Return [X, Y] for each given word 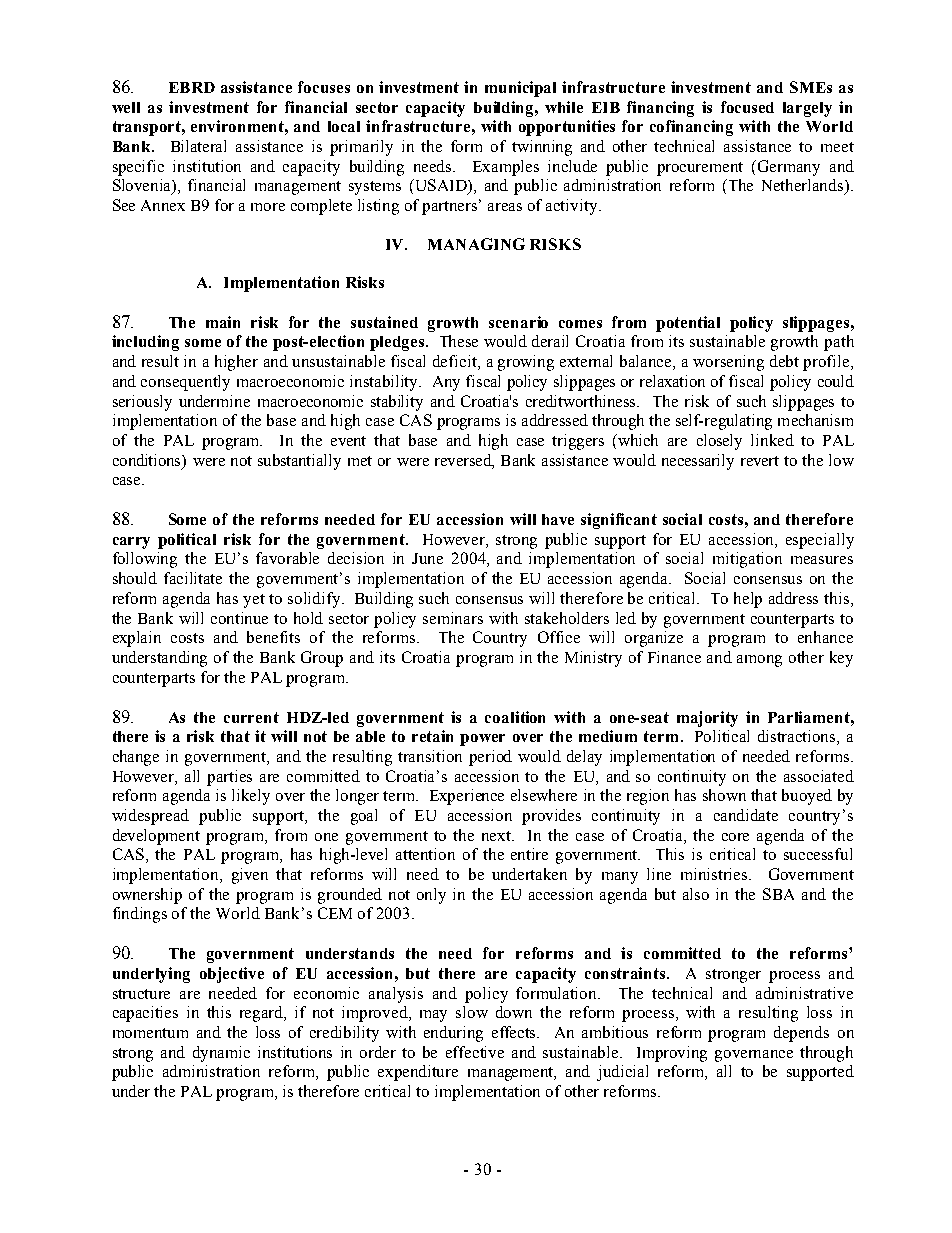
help [748, 600]
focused [747, 107]
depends [801, 1034]
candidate [746, 815]
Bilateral [198, 146]
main [223, 322]
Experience [467, 797]
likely [251, 797]
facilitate [193, 578]
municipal [520, 89]
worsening [728, 363]
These [459, 341]
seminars [453, 618]
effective [475, 1052]
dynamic [221, 1054]
